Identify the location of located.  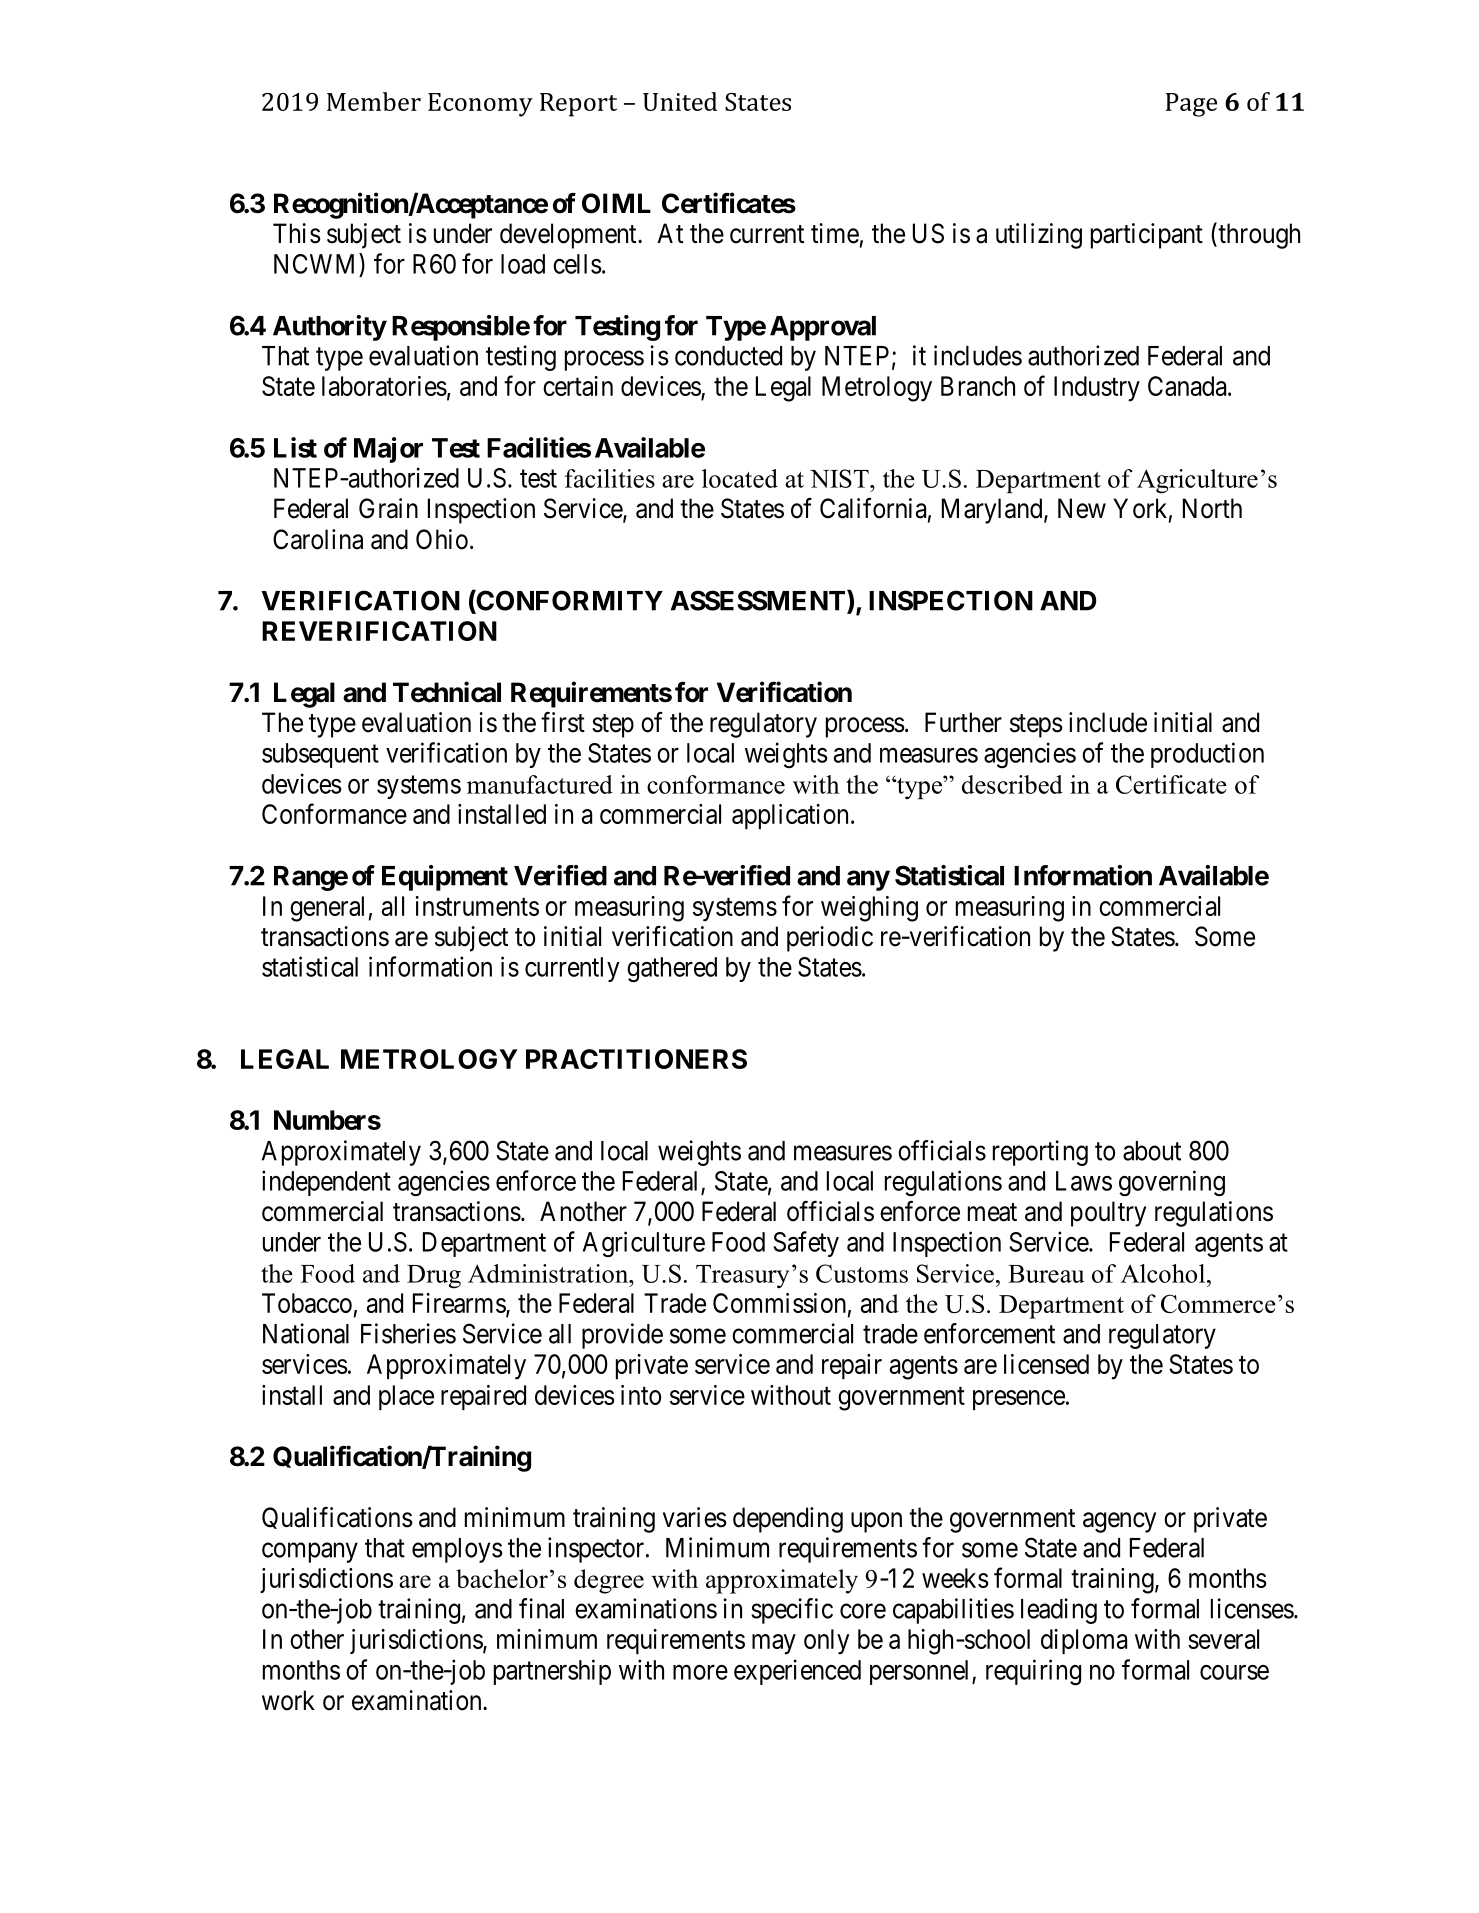
(740, 478).
